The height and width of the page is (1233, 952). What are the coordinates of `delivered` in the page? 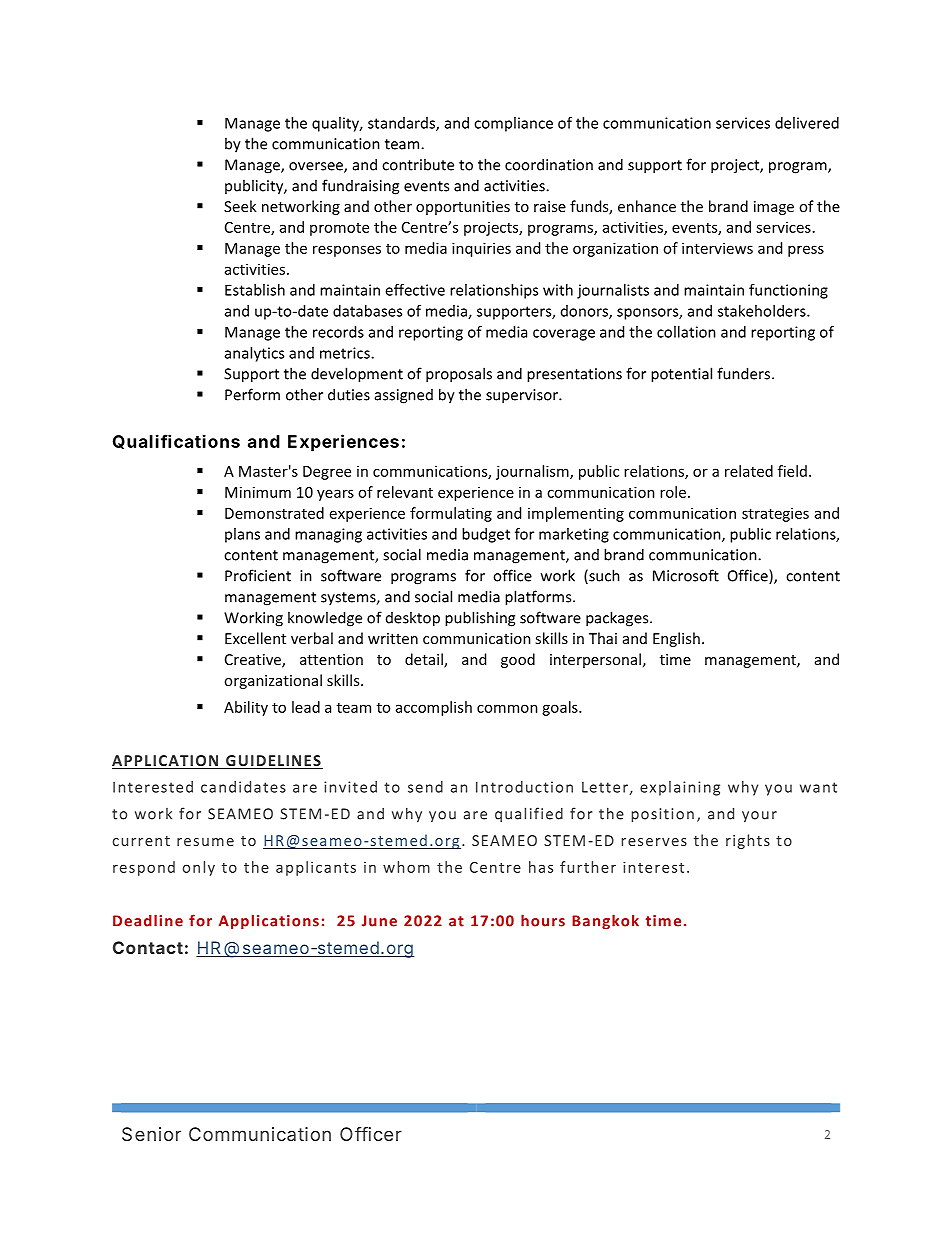 It's located at (807, 123).
